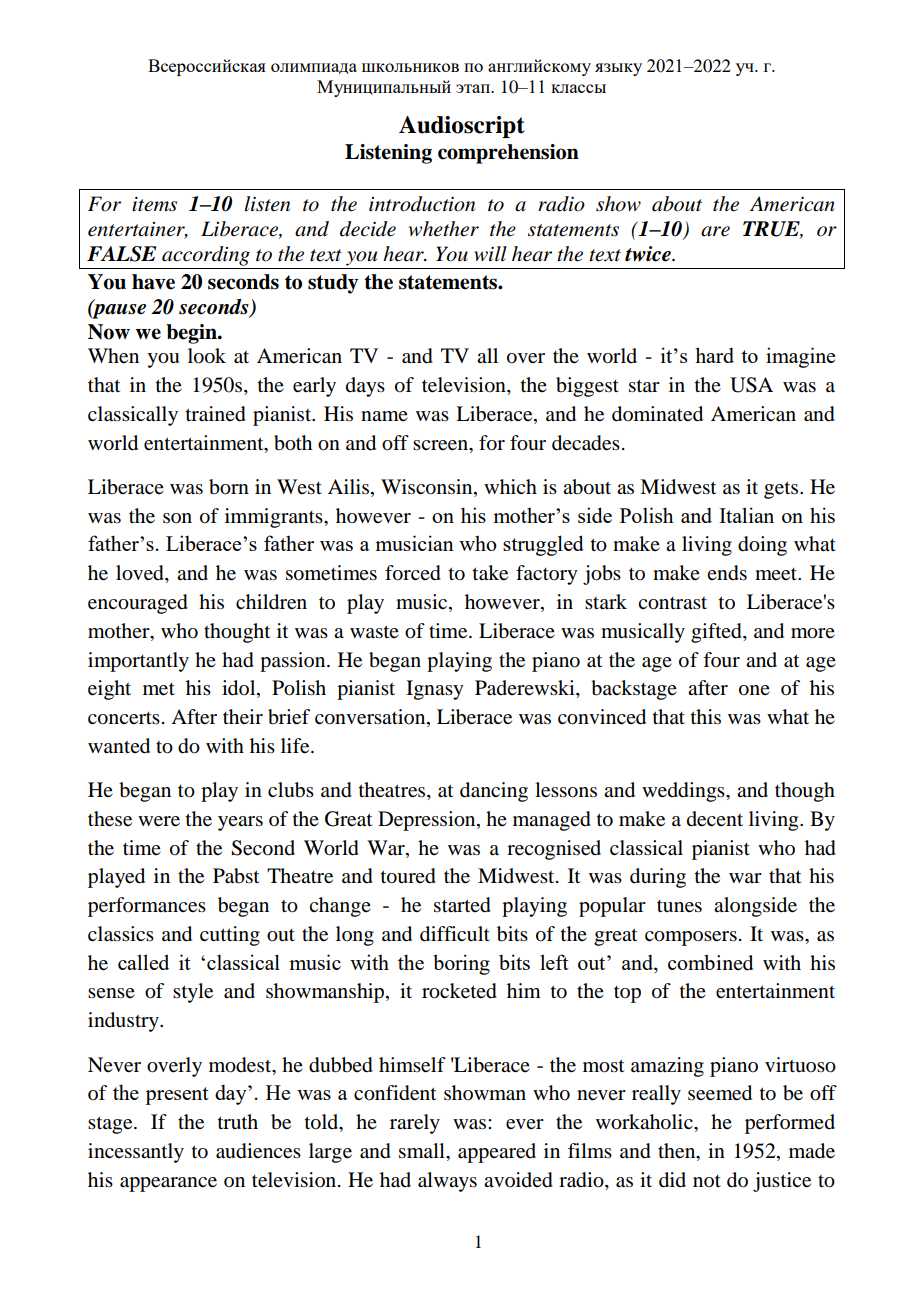 The image size is (924, 1308). I want to click on twice, so click(649, 254).
